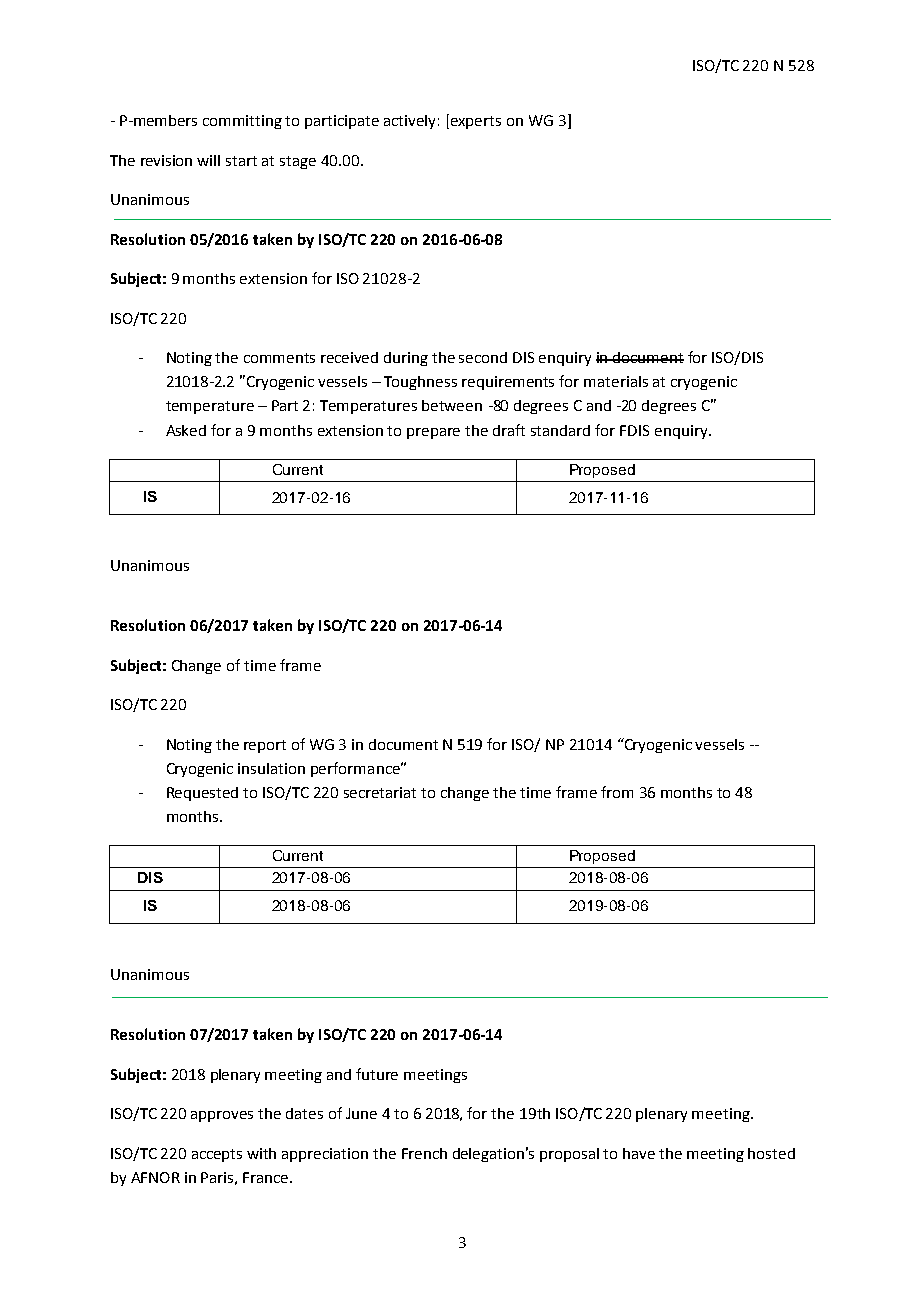  What do you see at coordinates (639, 1153) in the page?
I see `have` at bounding box center [639, 1153].
